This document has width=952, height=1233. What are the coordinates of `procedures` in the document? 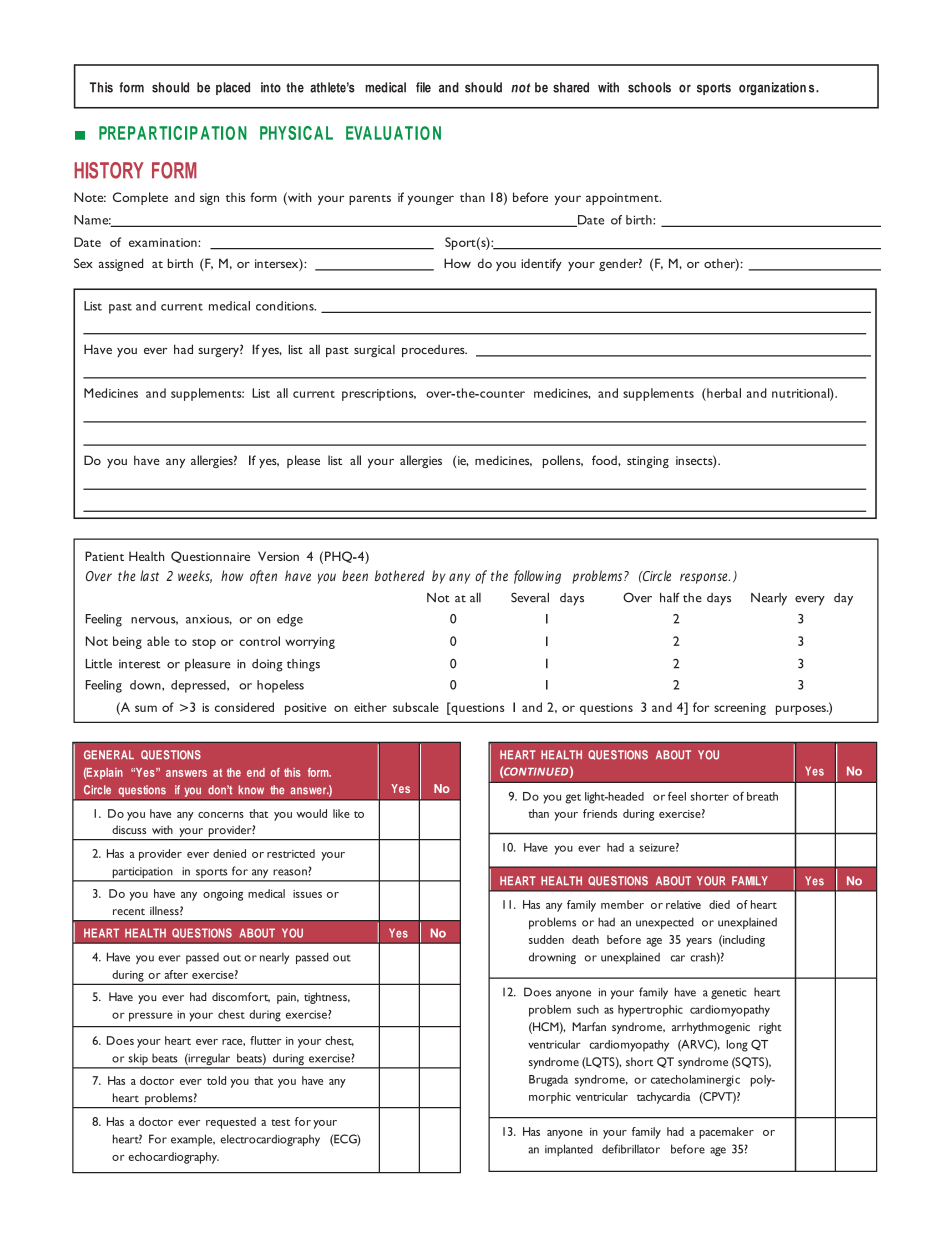 It's located at (434, 351).
